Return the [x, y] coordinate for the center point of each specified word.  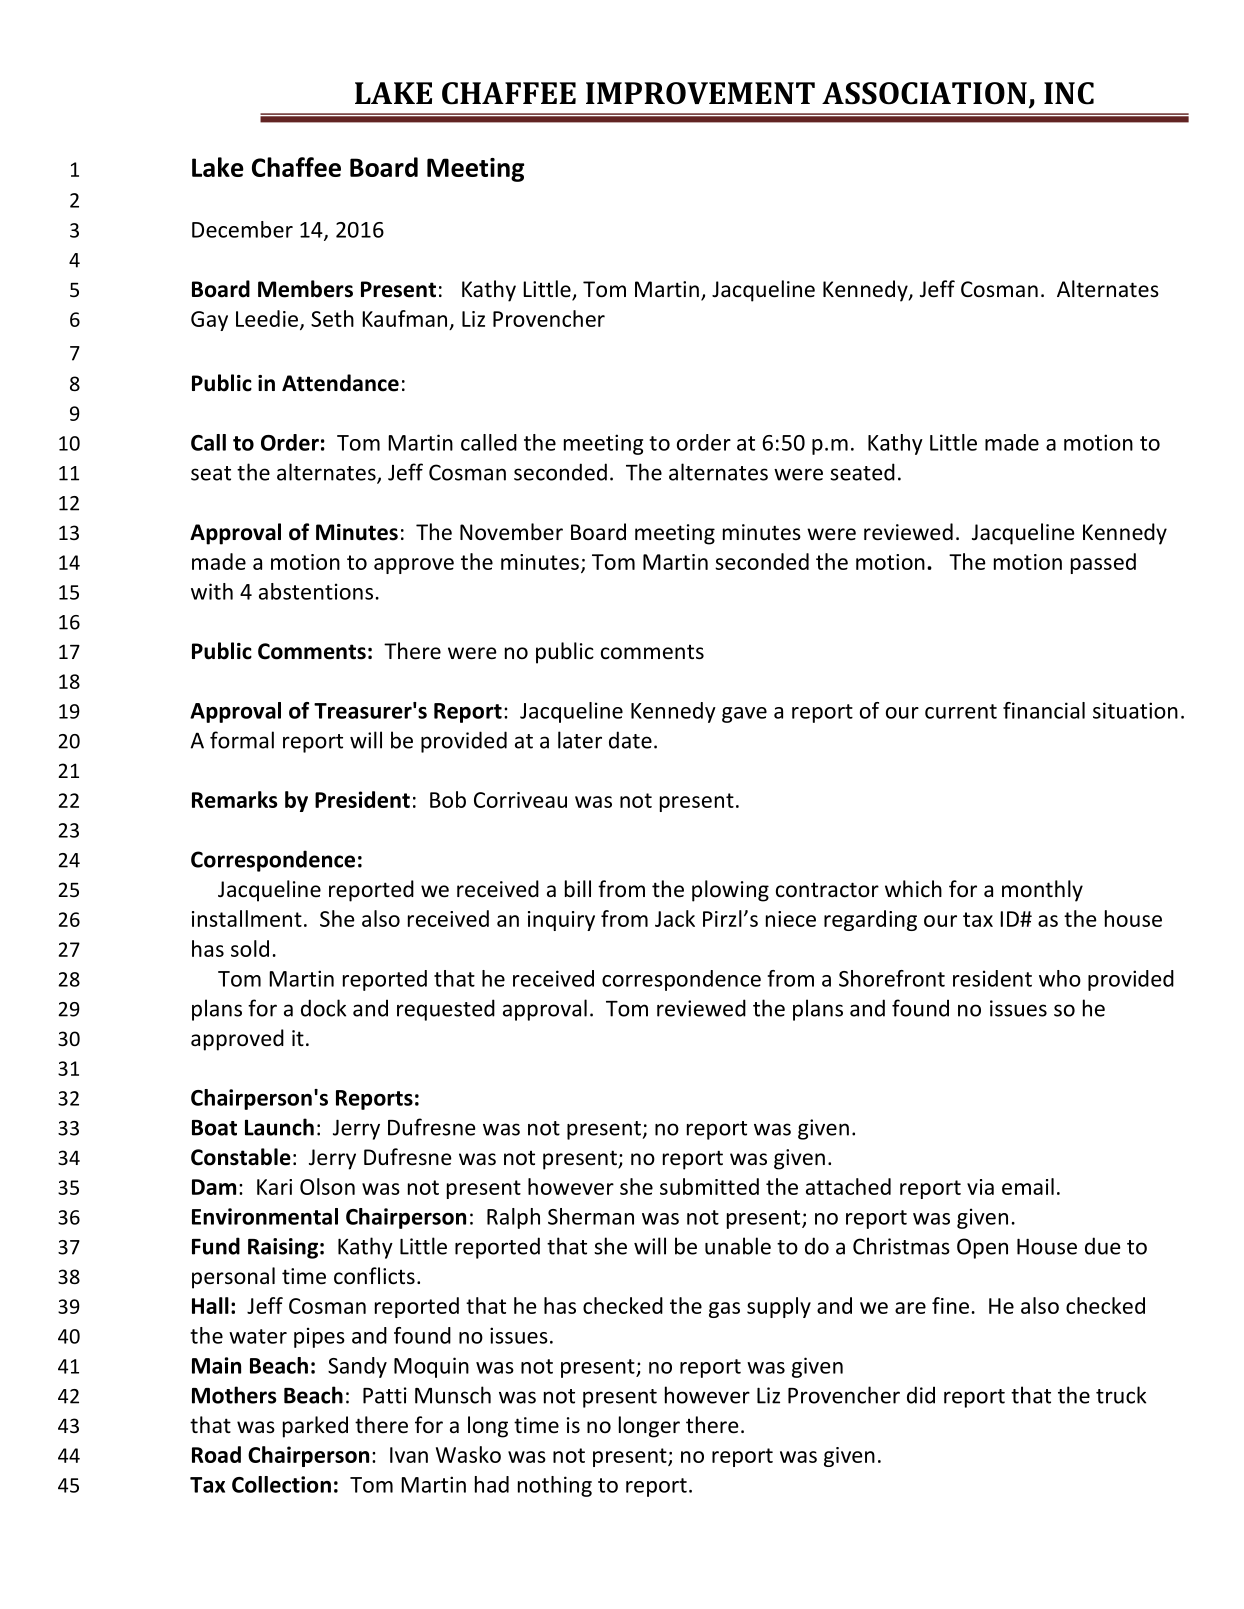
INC [1069, 93]
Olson [327, 1186]
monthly [1042, 891]
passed [1103, 563]
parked [315, 1427]
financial [1044, 710]
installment [247, 918]
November [511, 532]
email [1028, 1186]
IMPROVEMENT [700, 93]
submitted [709, 1186]
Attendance [340, 383]
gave [744, 715]
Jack [675, 918]
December [242, 229]
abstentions [316, 591]
